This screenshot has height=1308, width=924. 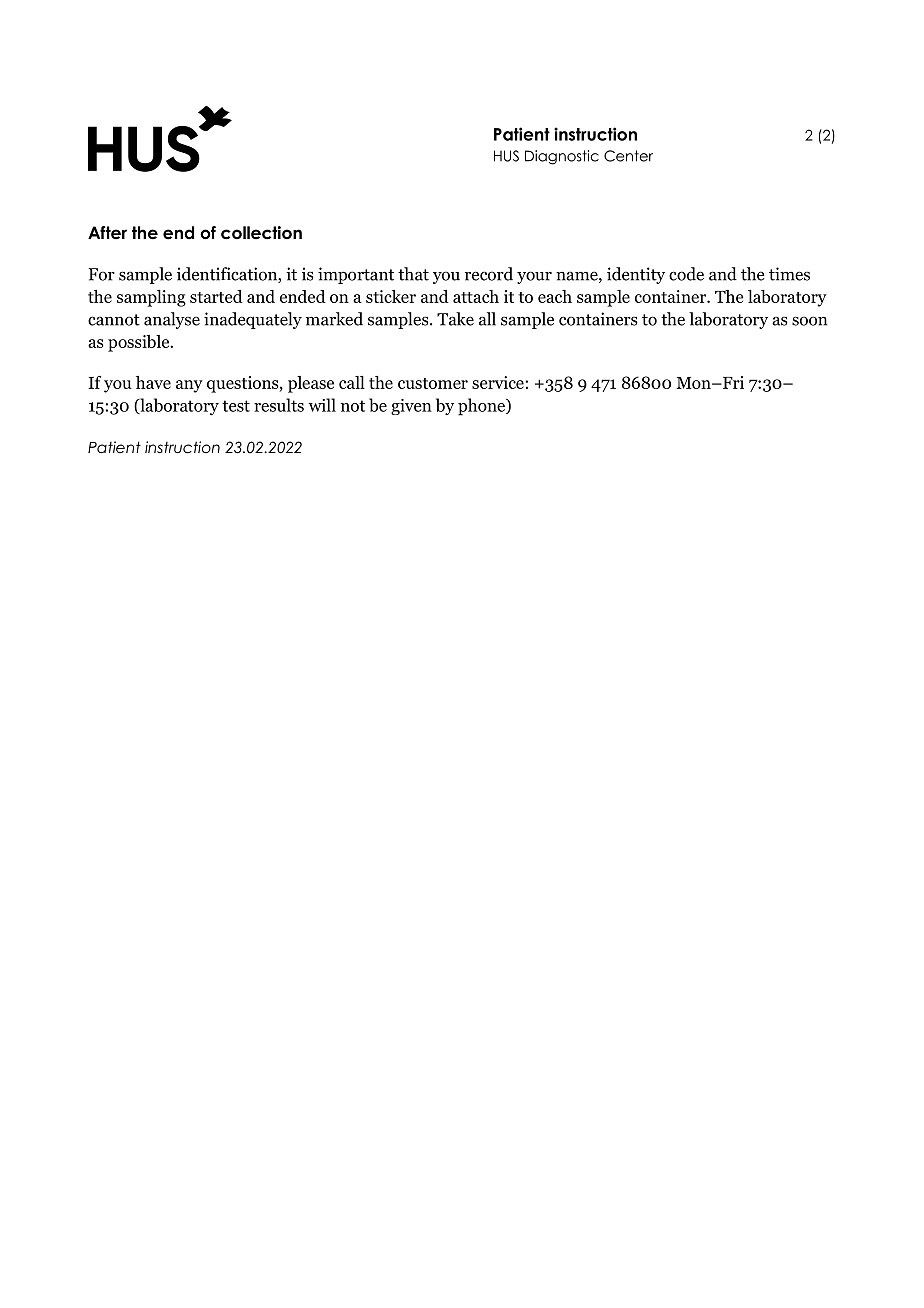 What do you see at coordinates (489, 274) in the screenshot?
I see `record` at bounding box center [489, 274].
